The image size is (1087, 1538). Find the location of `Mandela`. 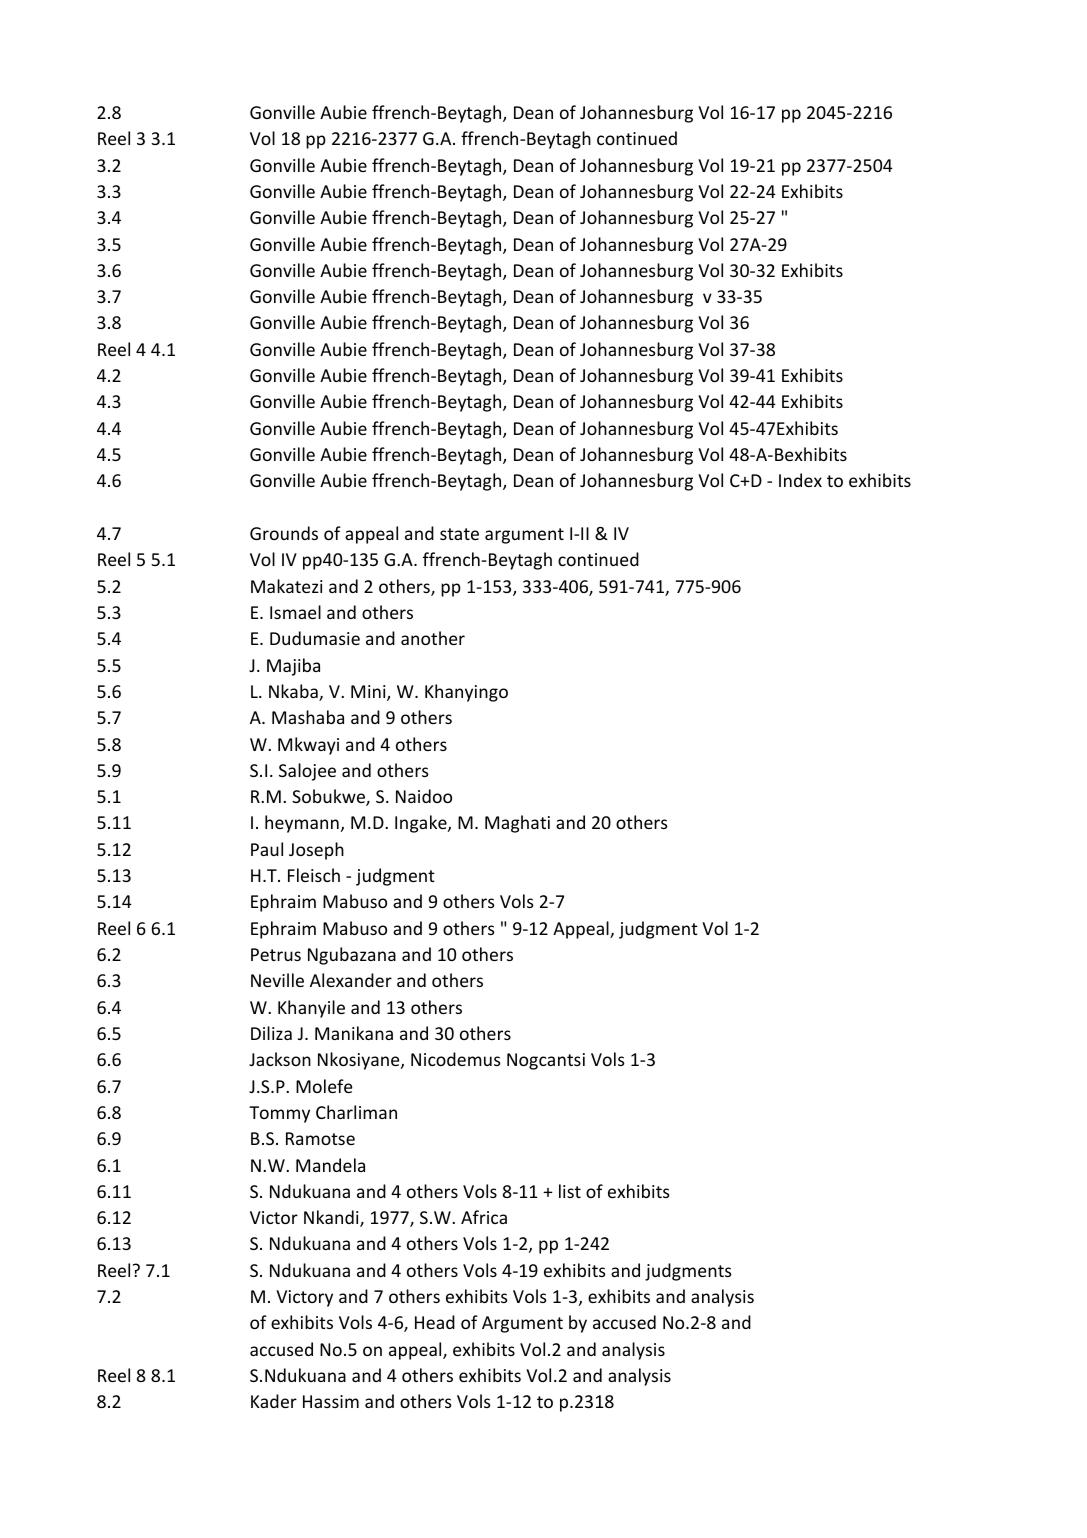

Mandela is located at coordinates (330, 1165).
